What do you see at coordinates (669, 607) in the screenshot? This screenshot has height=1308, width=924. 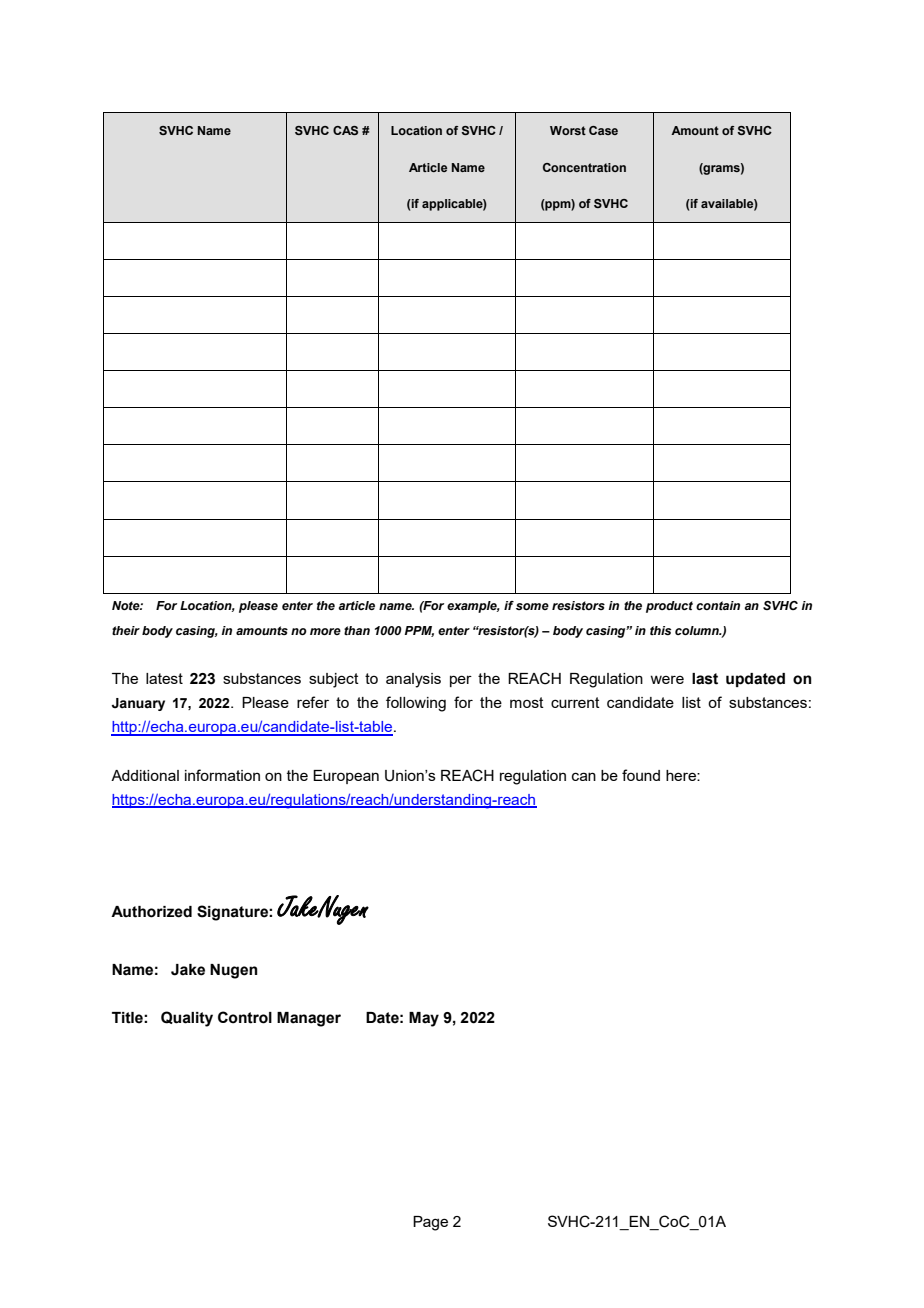 I see `product` at bounding box center [669, 607].
